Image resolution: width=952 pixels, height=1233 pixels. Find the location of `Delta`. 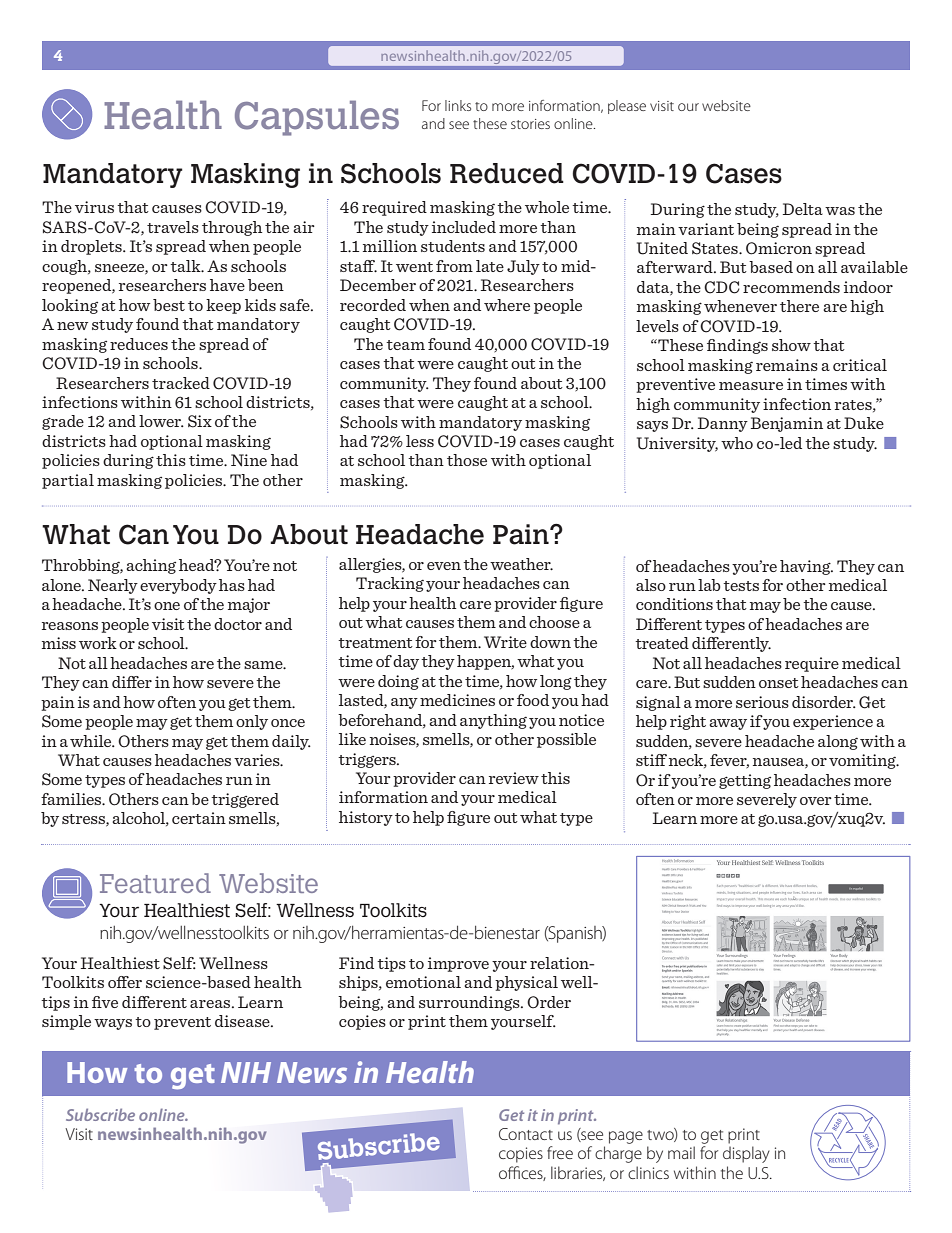

Delta is located at coordinates (803, 209).
